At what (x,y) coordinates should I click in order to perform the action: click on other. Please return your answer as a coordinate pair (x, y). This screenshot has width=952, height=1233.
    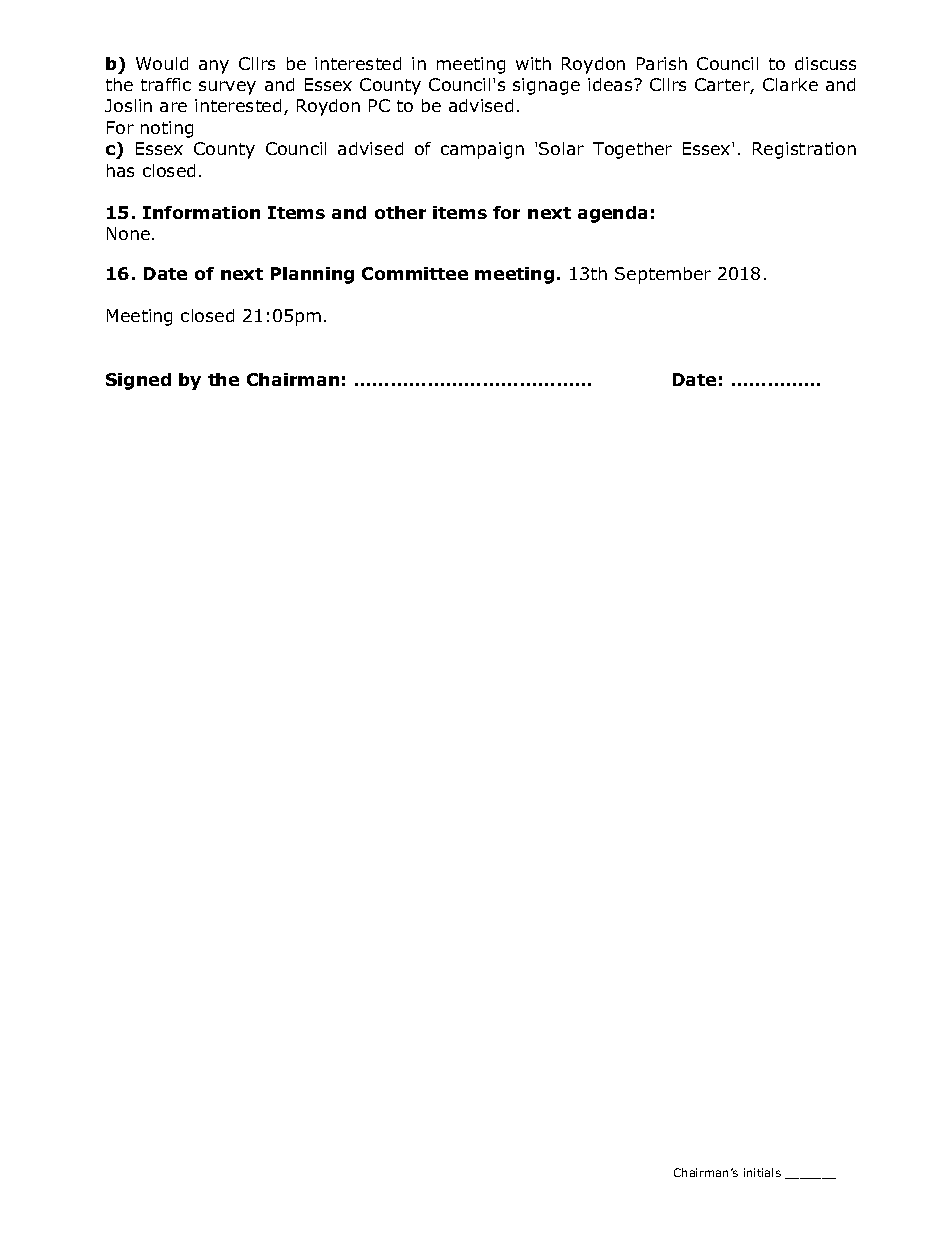
    Looking at the image, I should click on (400, 212).
